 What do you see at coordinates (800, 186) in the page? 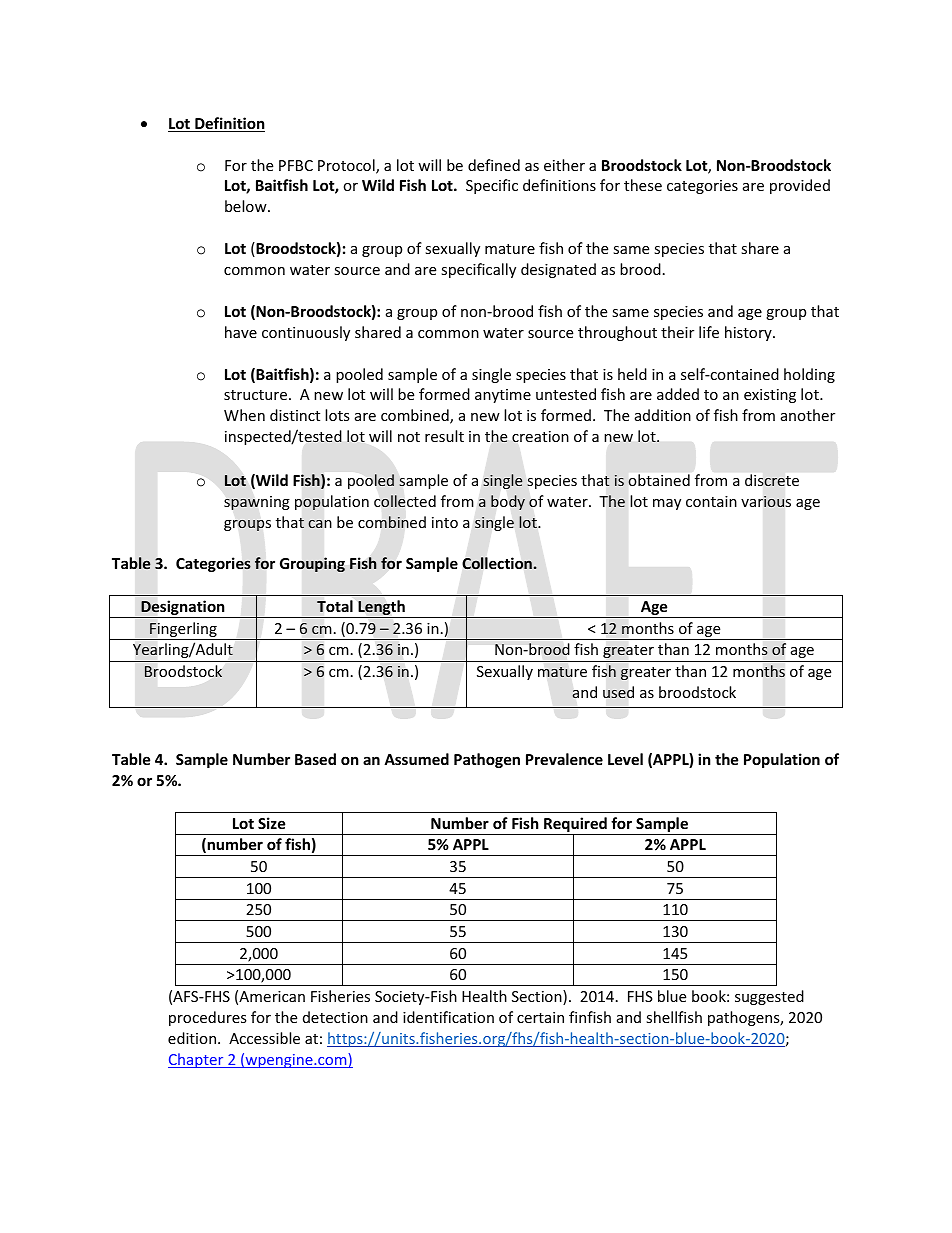
I see `provided` at bounding box center [800, 186].
